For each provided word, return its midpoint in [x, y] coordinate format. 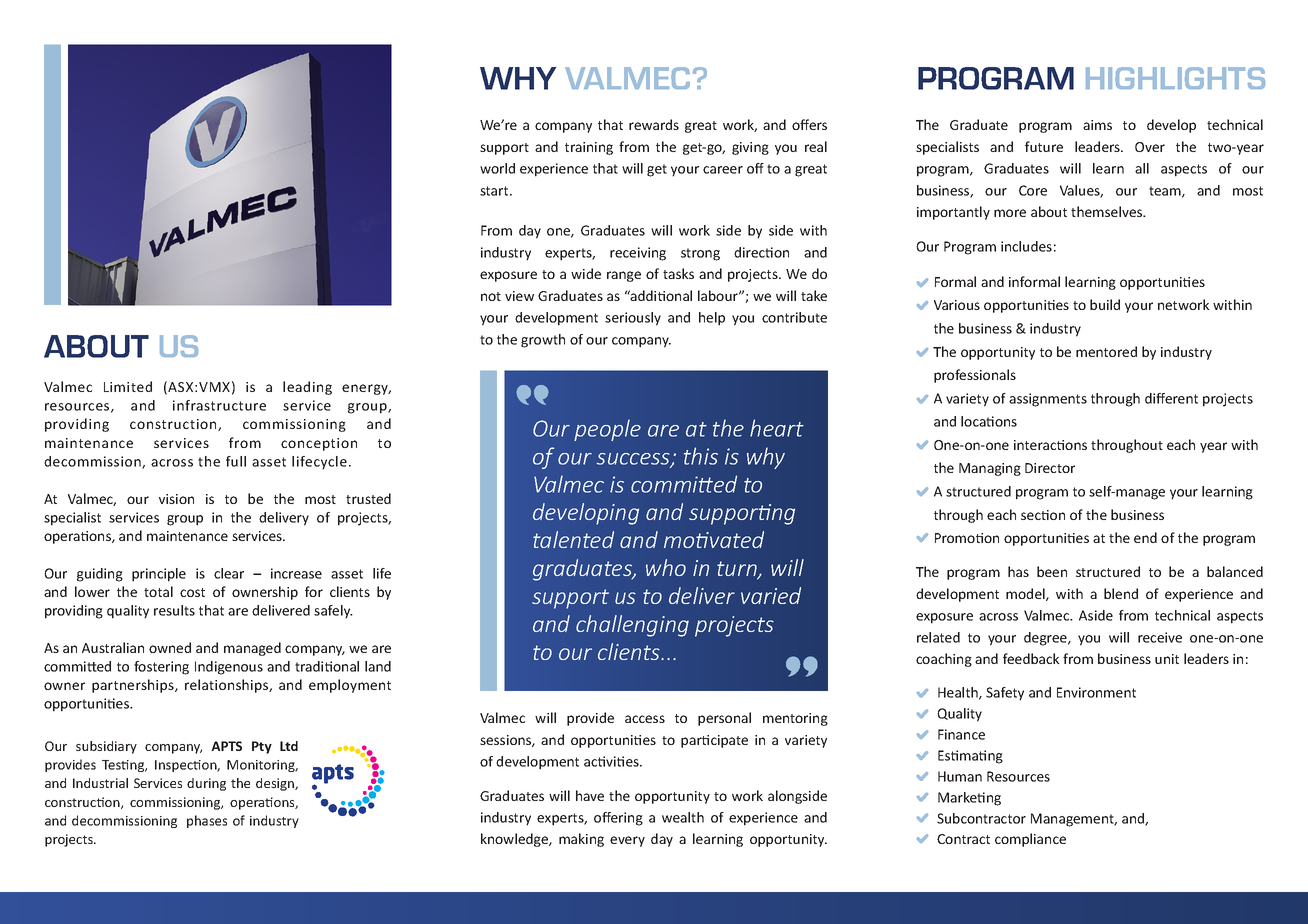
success [634, 460]
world [497, 168]
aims [1097, 125]
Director [1050, 468]
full [236, 461]
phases [207, 821]
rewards [654, 124]
